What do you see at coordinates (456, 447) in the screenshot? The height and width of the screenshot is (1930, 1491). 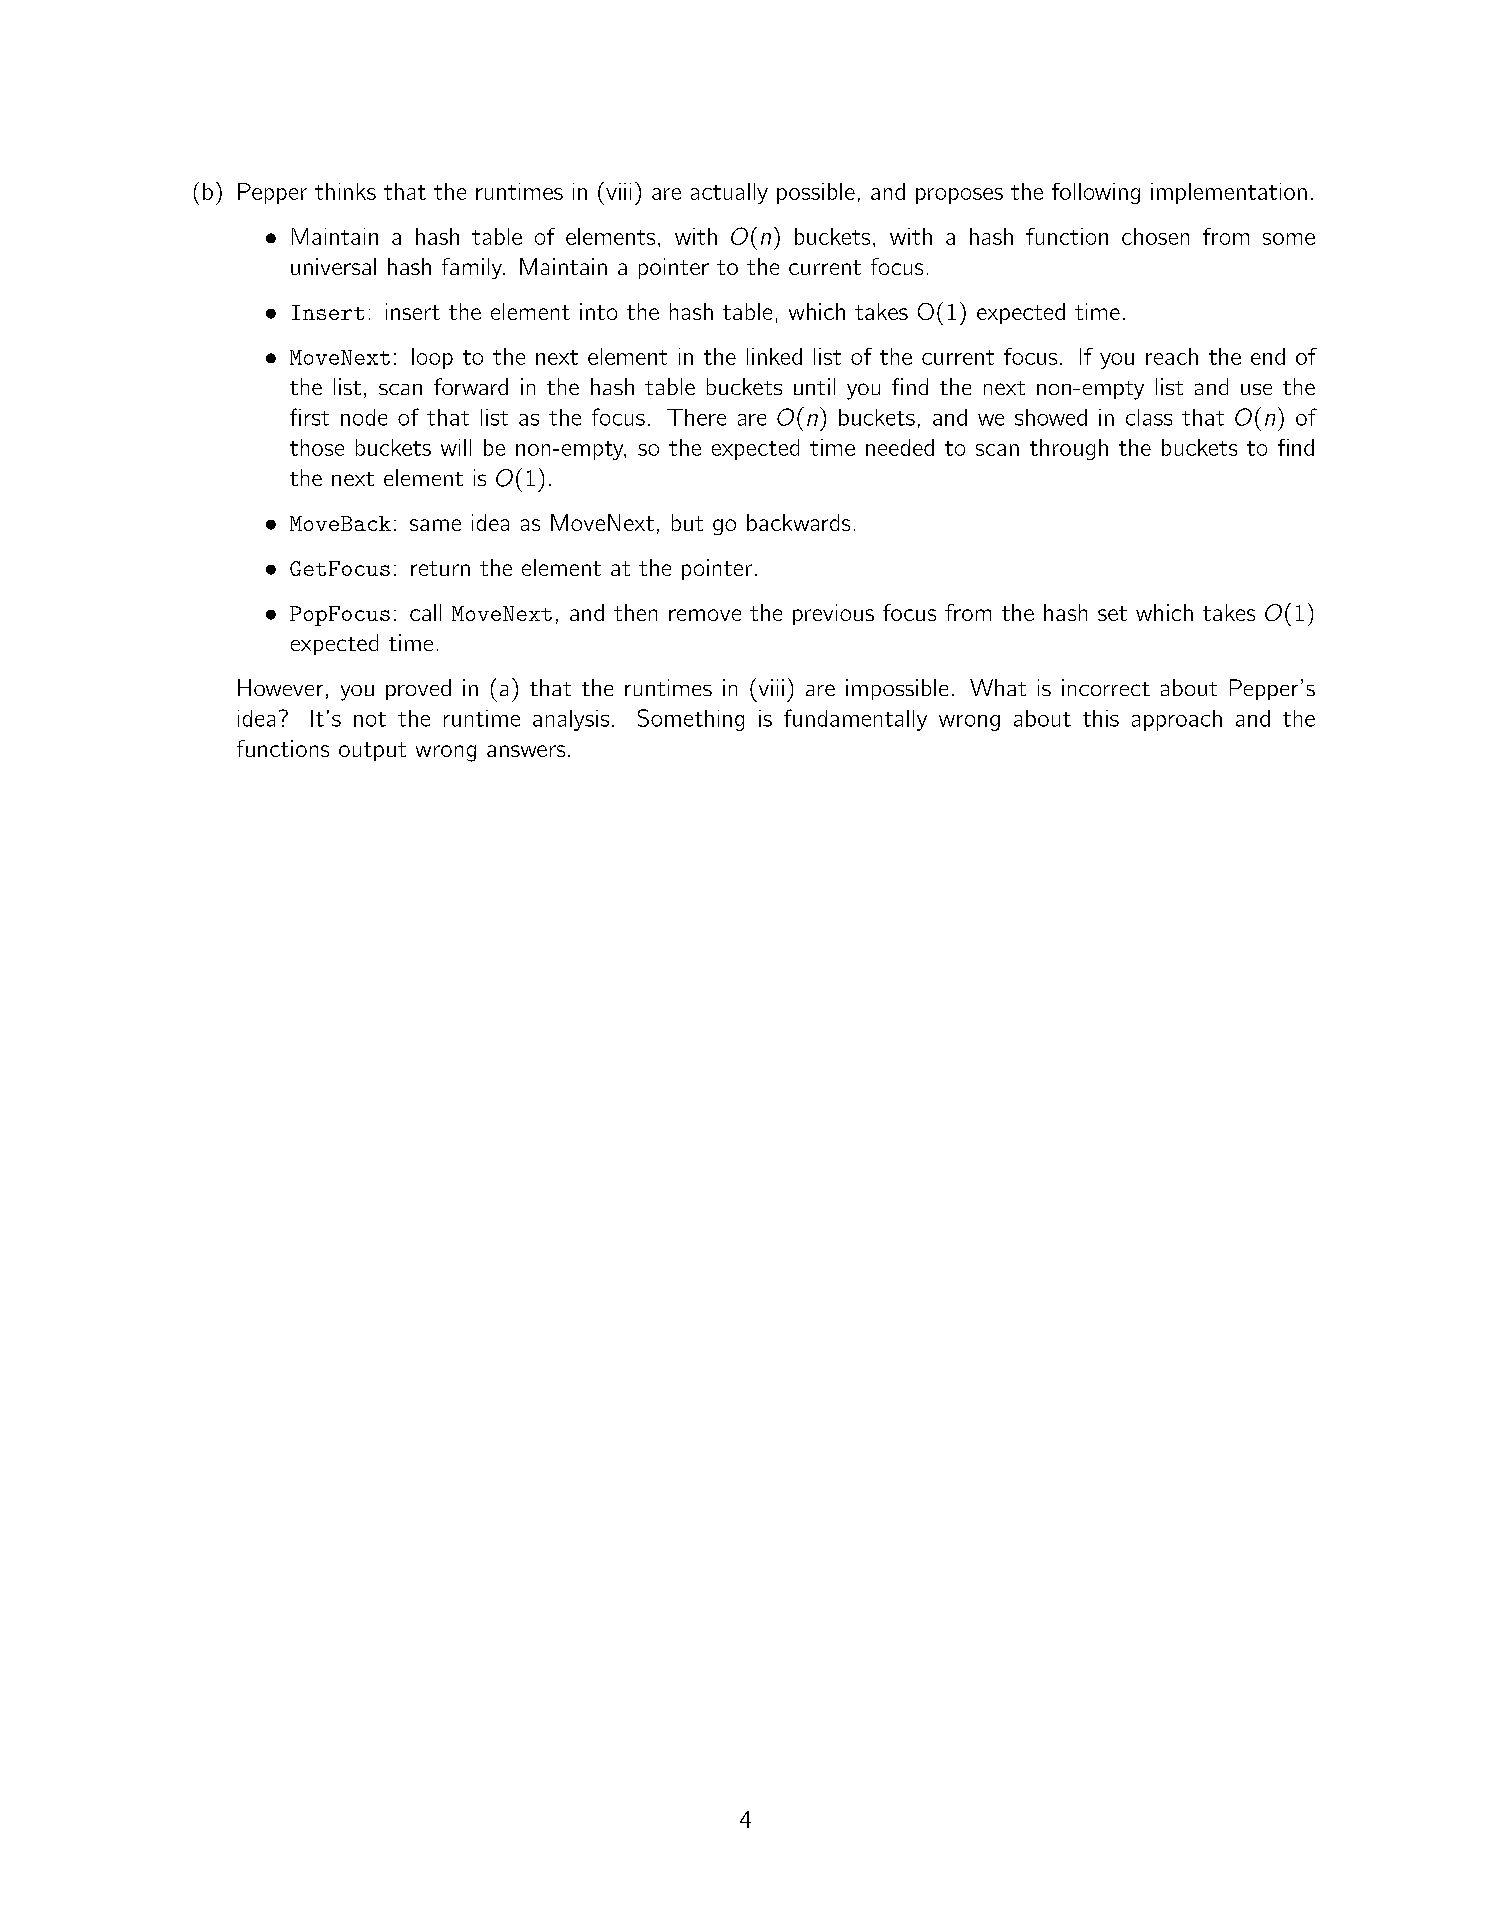 I see `will` at bounding box center [456, 447].
